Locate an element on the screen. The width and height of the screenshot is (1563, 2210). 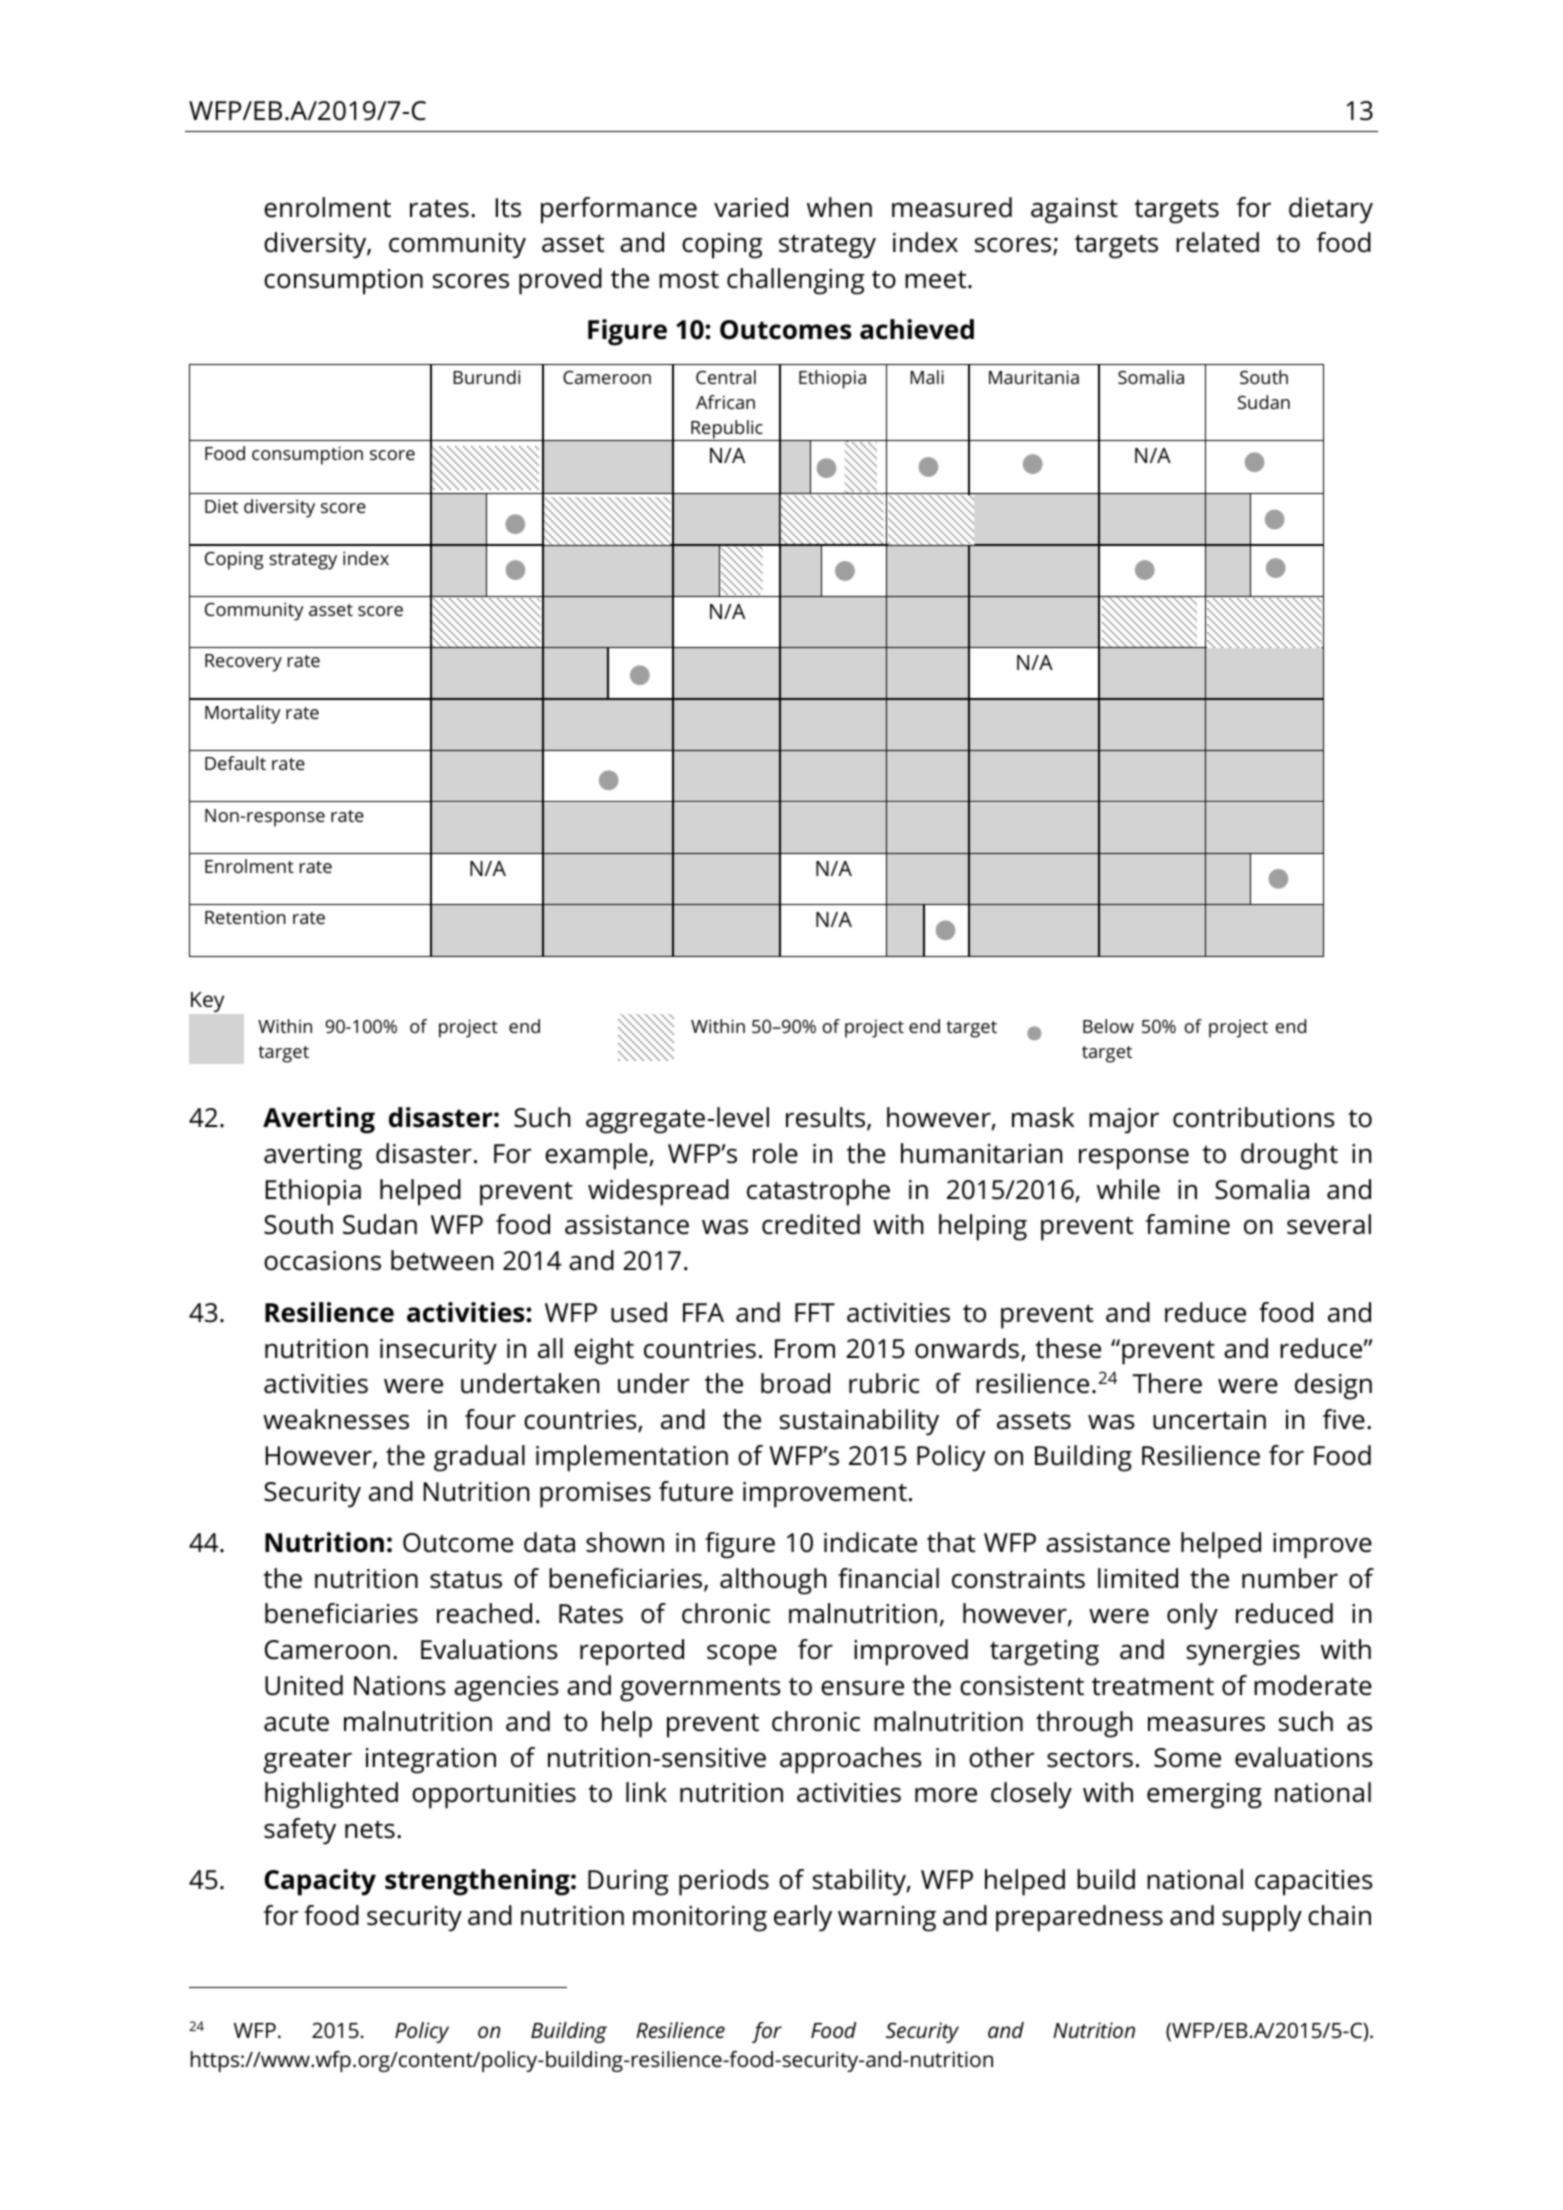
supply is located at coordinates (1262, 1918).
